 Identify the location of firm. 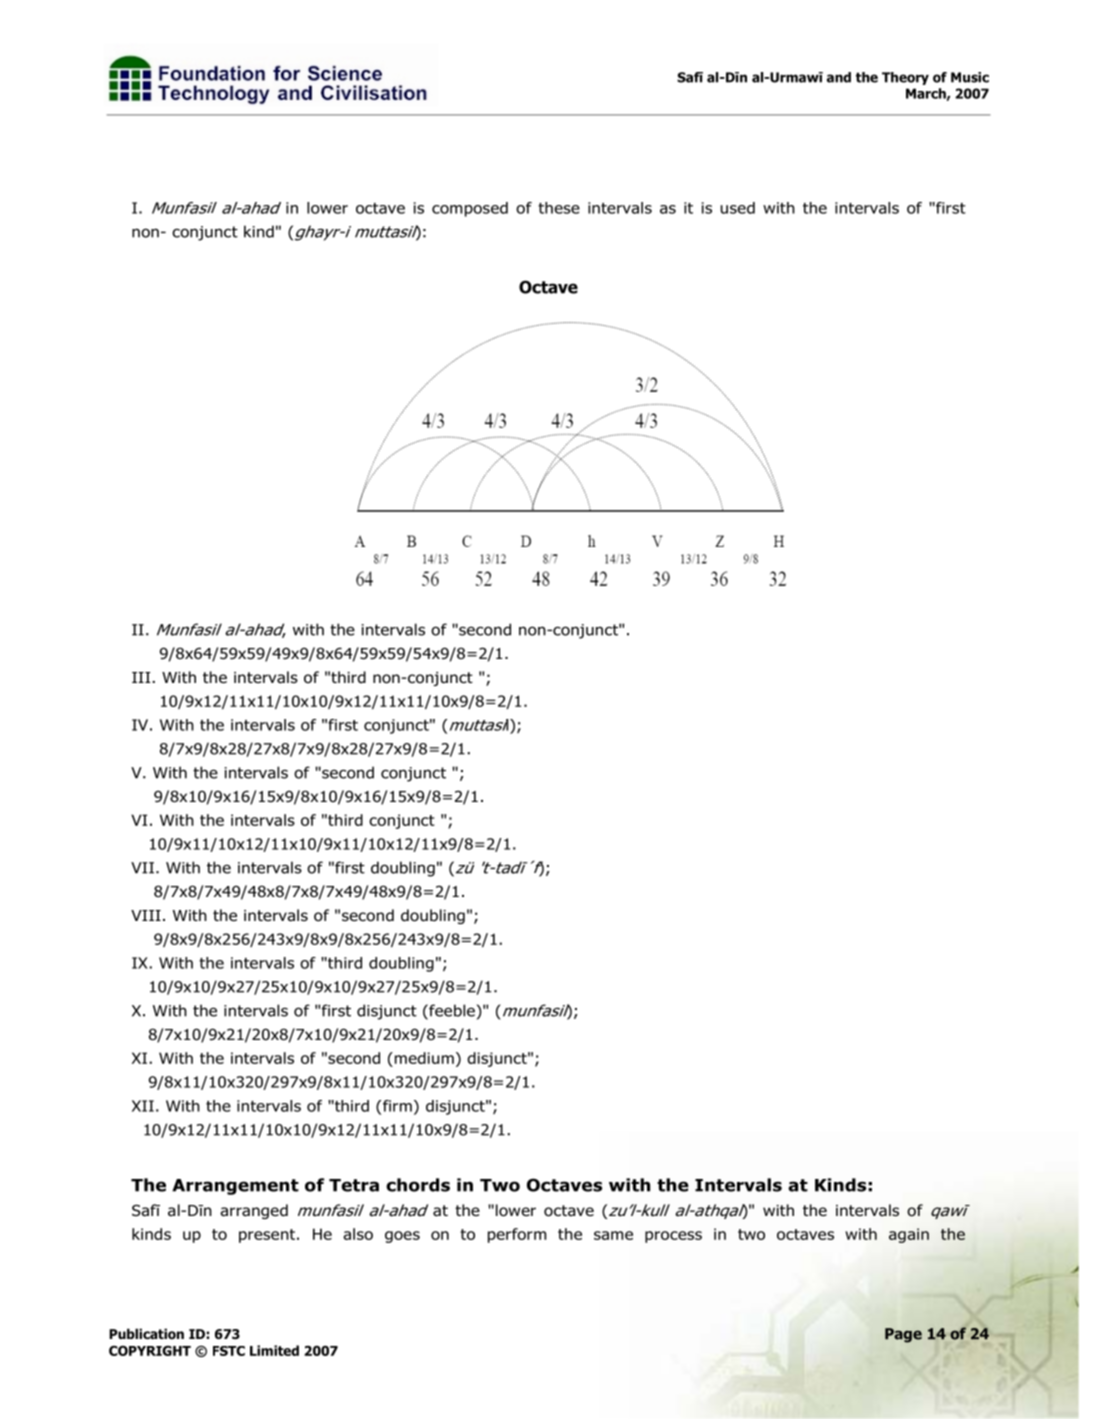
(396, 1107).
